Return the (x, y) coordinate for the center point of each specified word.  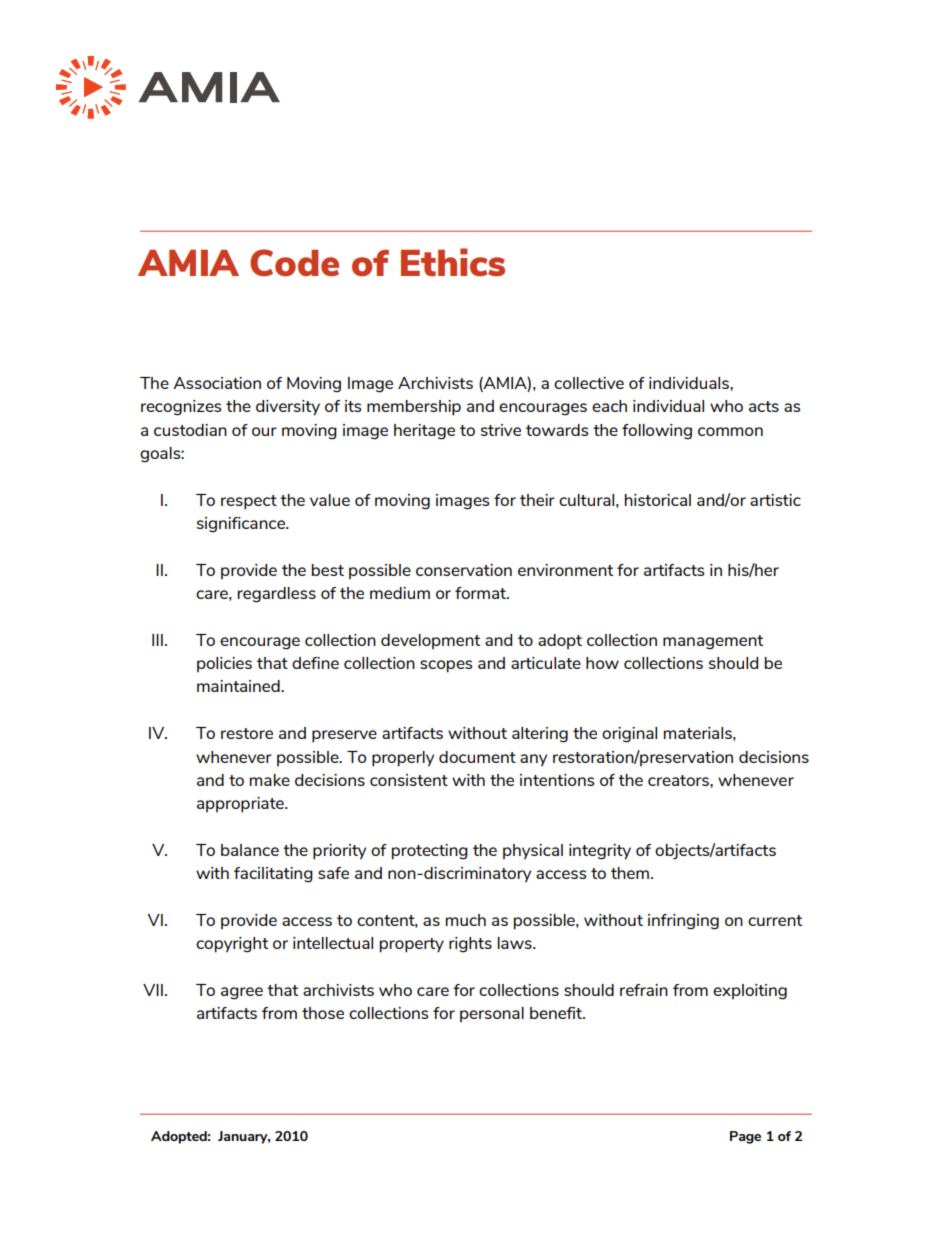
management (713, 642)
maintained (239, 686)
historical (658, 500)
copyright (232, 945)
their (537, 500)
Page (745, 1137)
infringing (683, 922)
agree (242, 993)
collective (589, 383)
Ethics (453, 262)
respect (249, 502)
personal (492, 1014)
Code (294, 263)
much (466, 920)
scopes (446, 666)
